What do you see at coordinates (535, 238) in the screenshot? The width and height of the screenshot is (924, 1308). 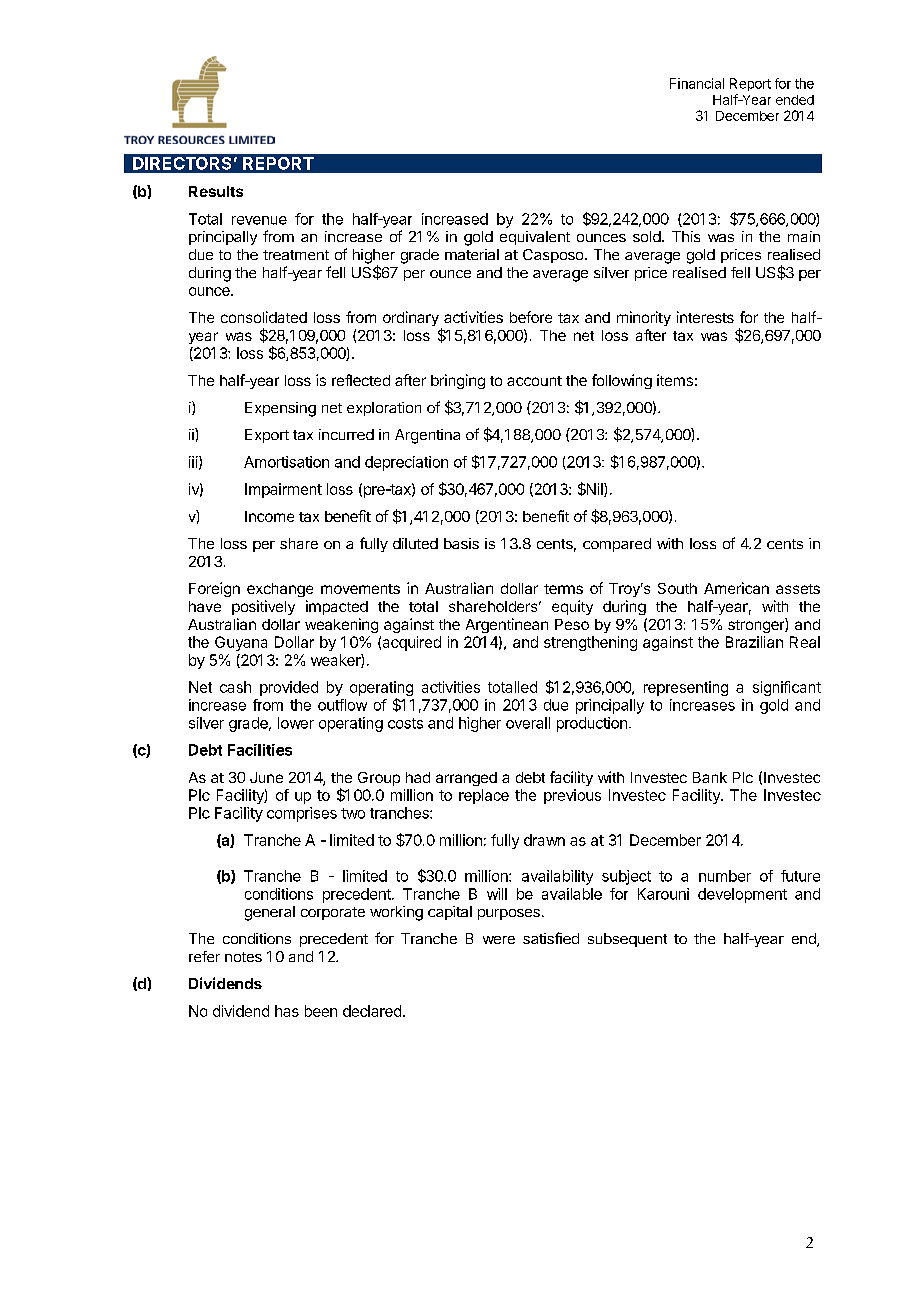 I see `equivalent` at bounding box center [535, 238].
